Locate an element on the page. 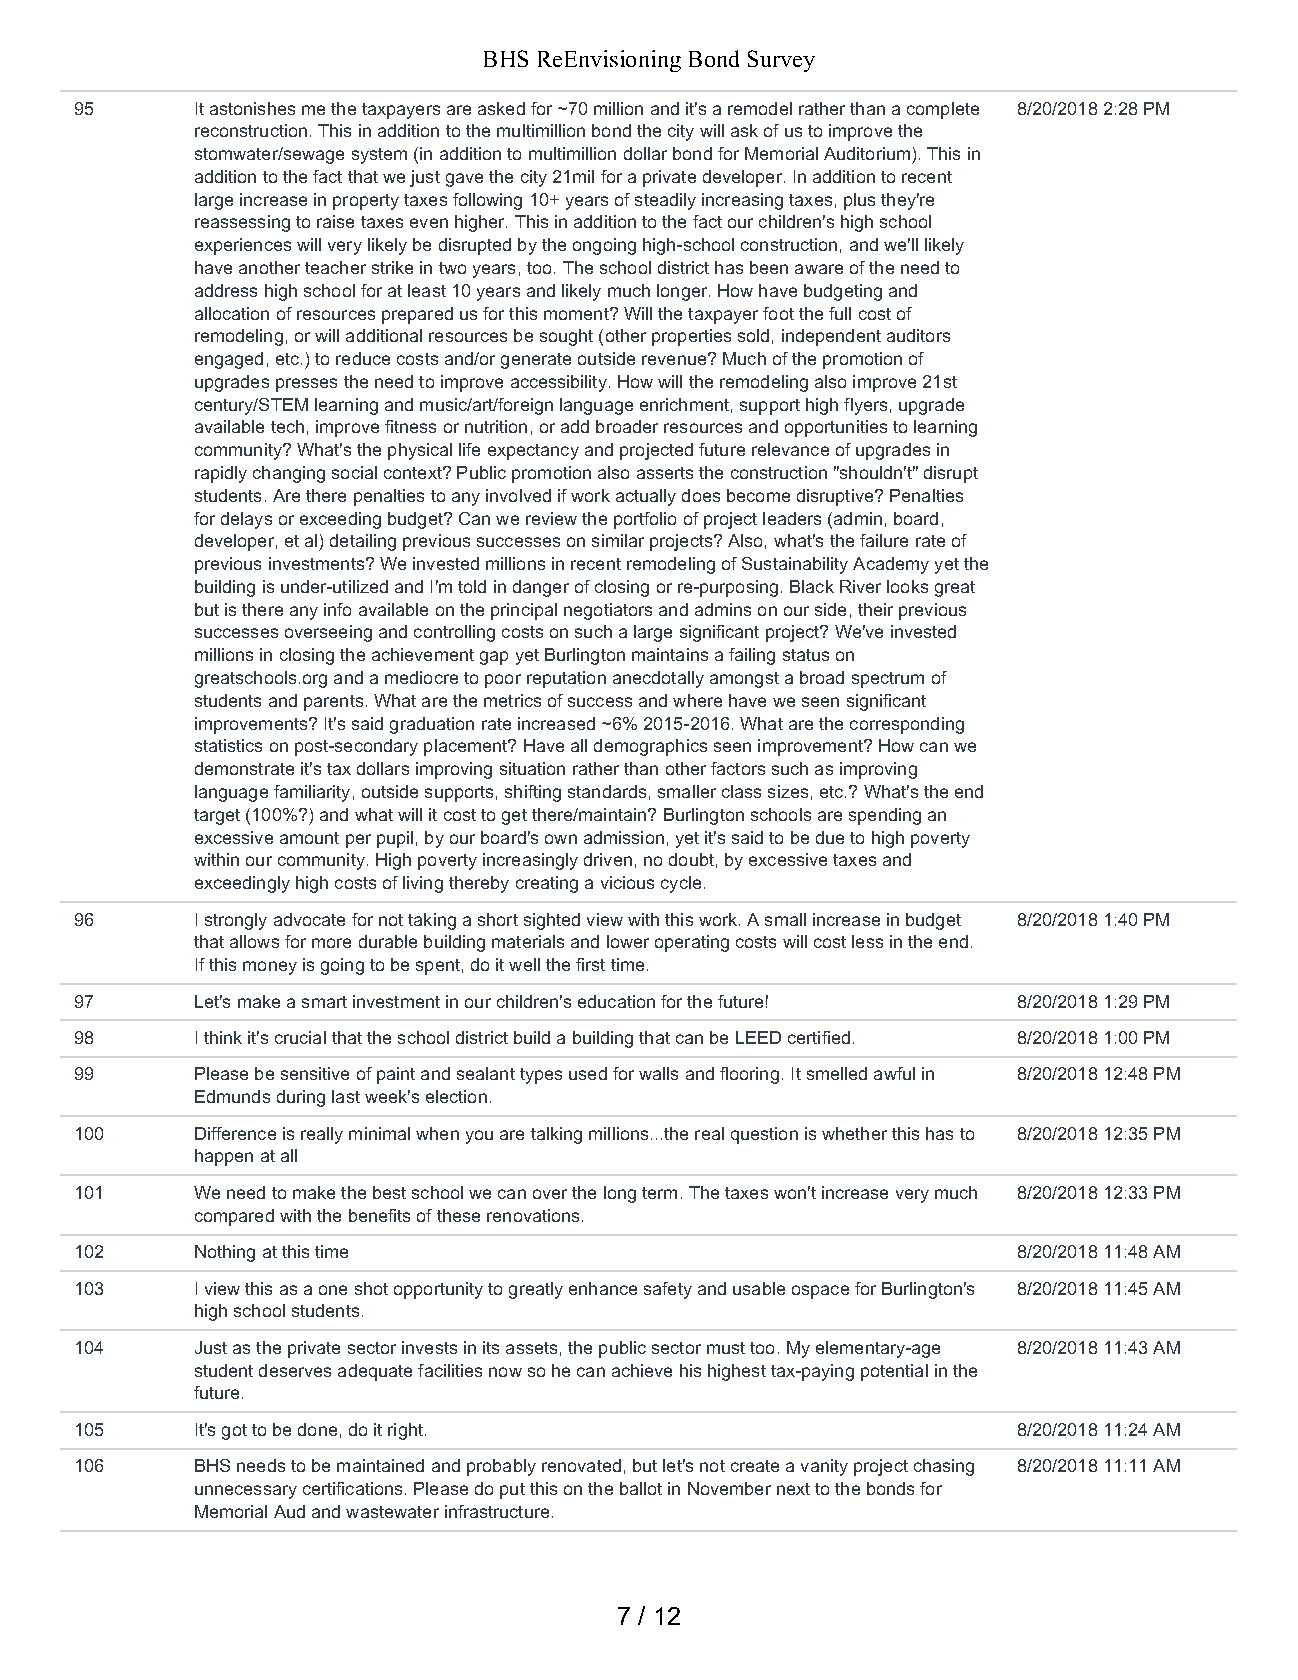 The width and height of the document is (1298, 1680). Auditorium is located at coordinates (867, 153).
